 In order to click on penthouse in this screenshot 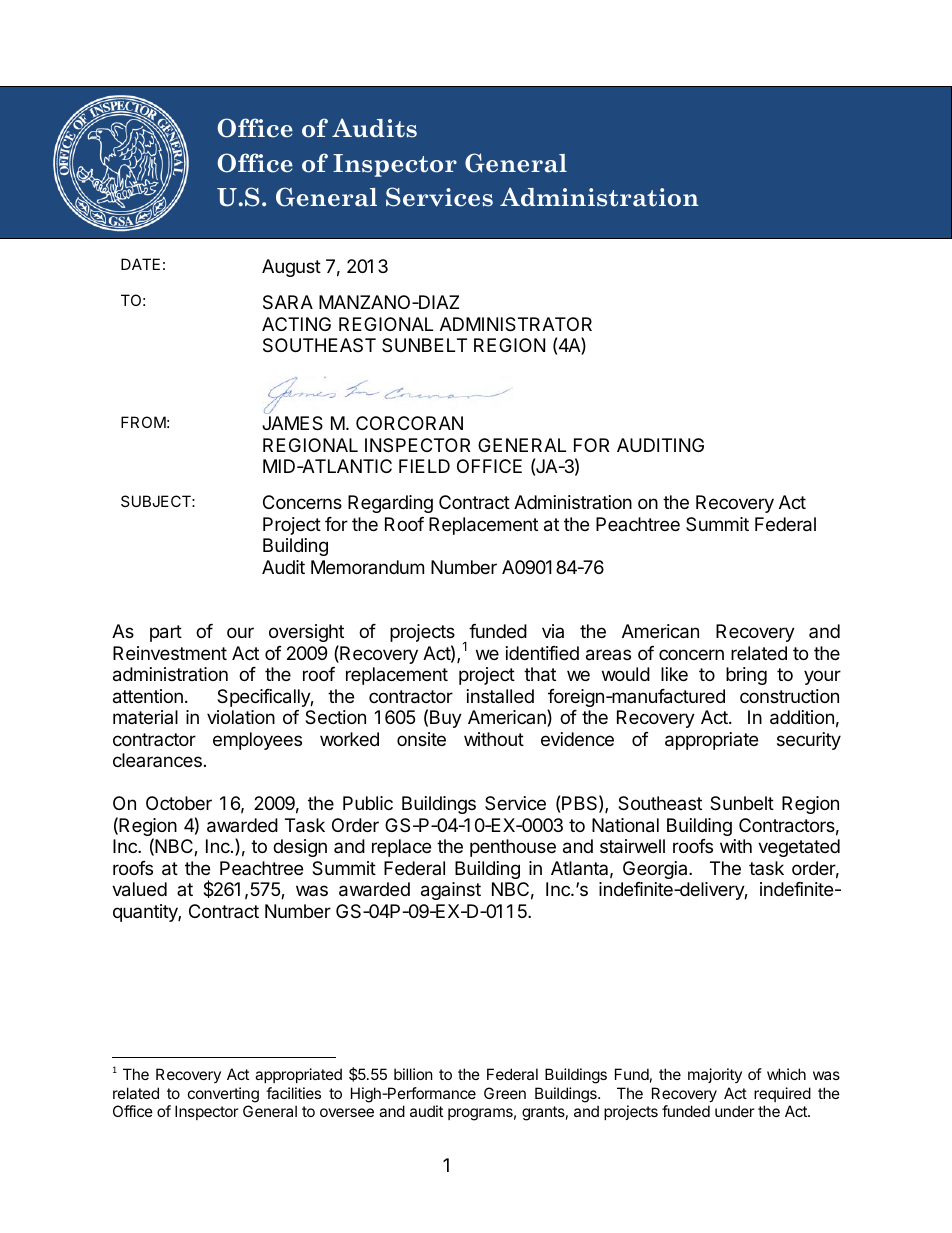, I will do `click(513, 848)`.
